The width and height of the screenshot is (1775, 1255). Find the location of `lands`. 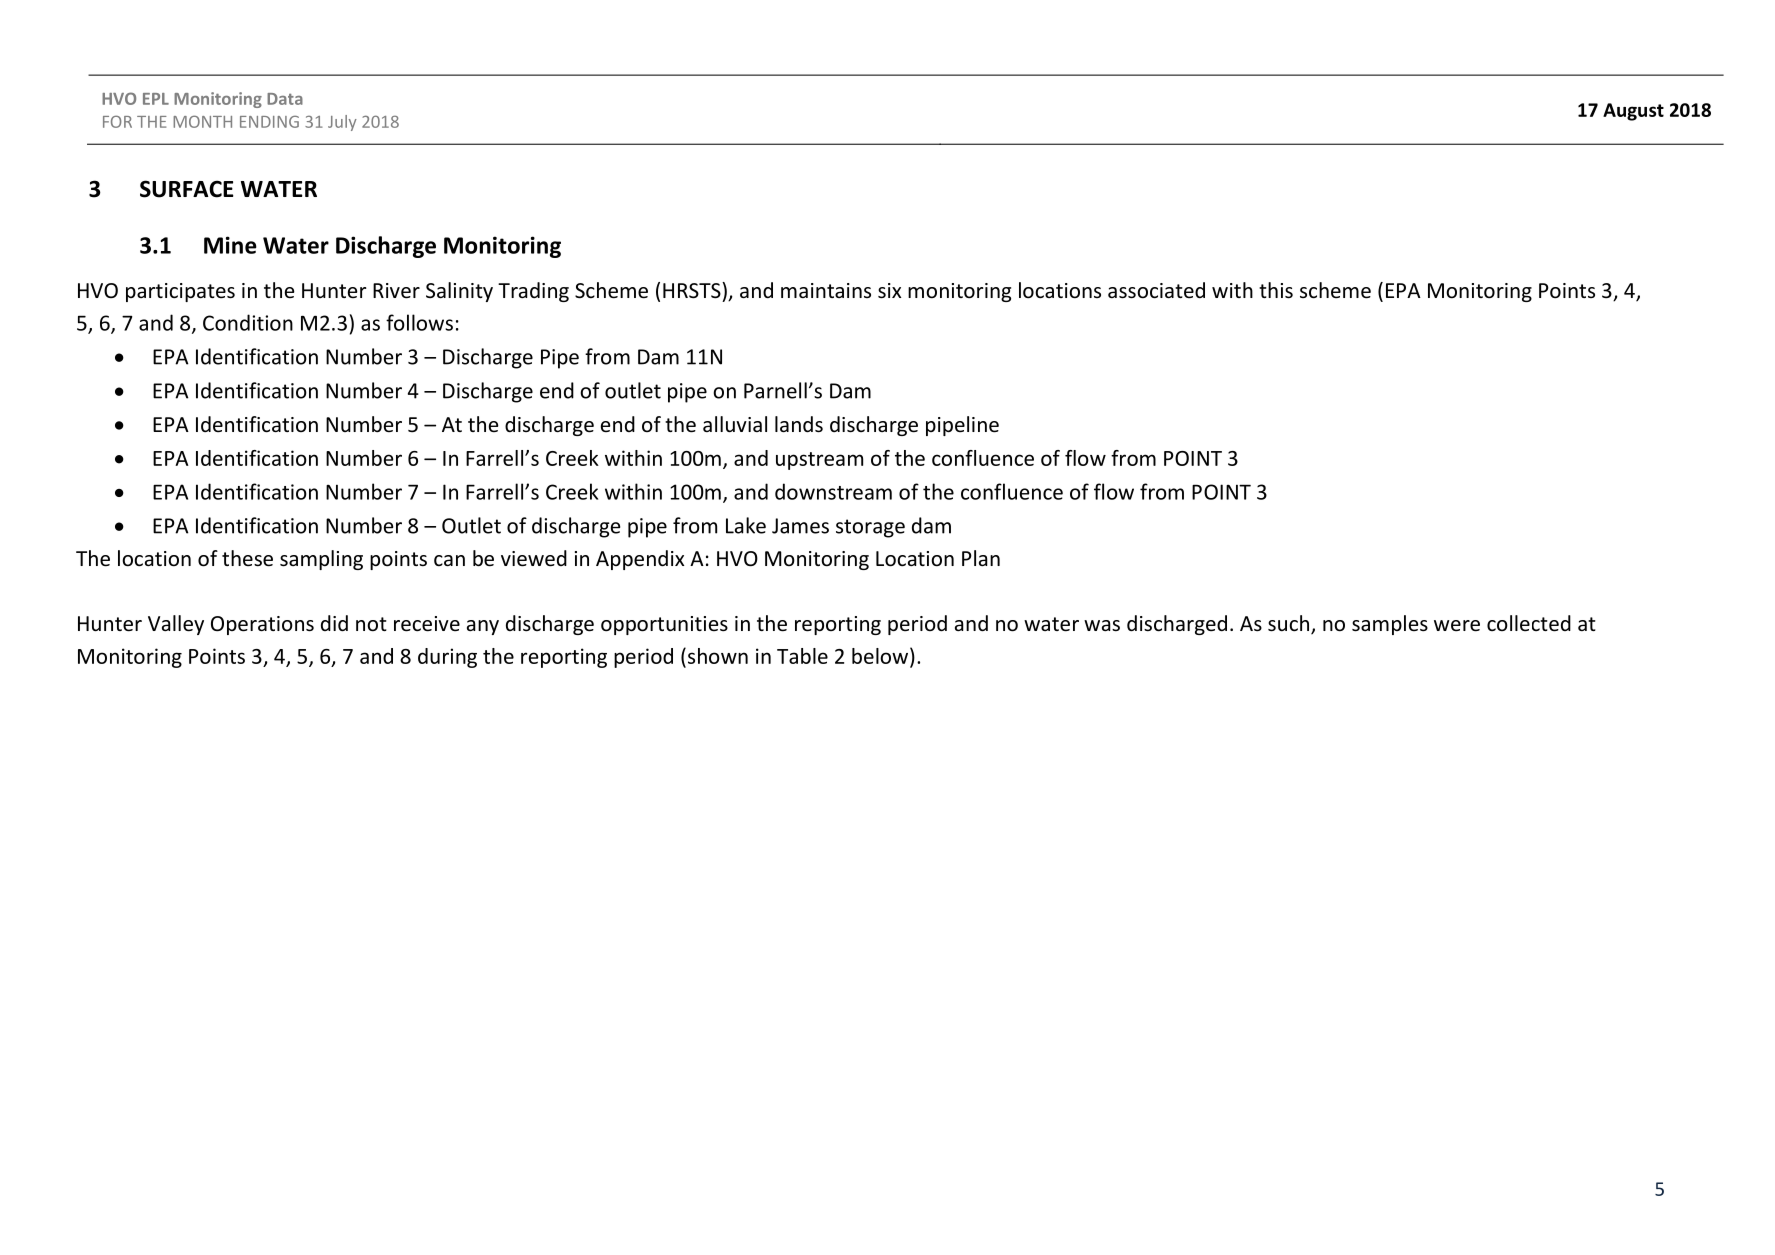

lands is located at coordinates (799, 424).
